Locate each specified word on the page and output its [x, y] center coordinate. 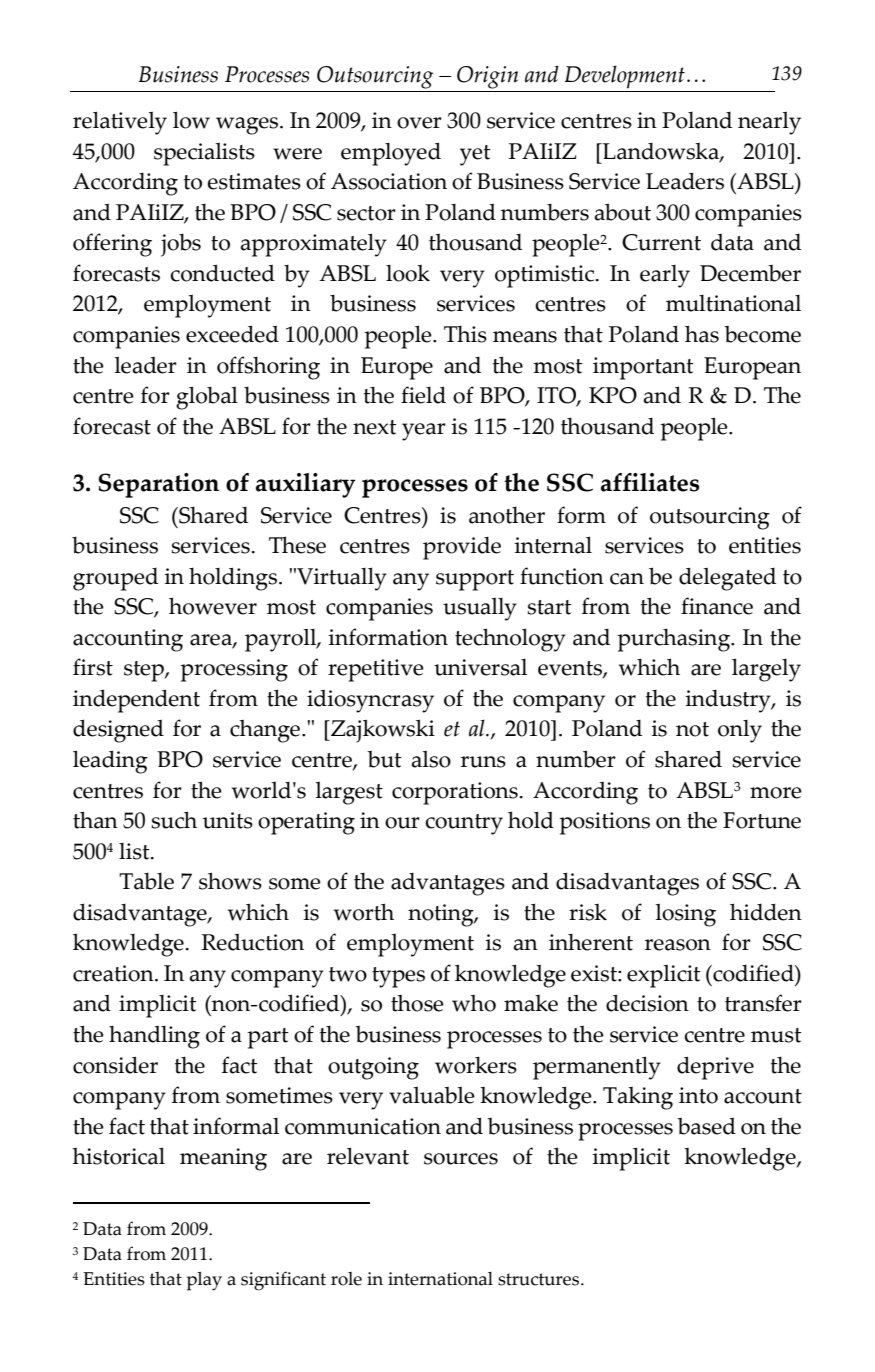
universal [480, 667]
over [419, 123]
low [191, 120]
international [440, 1279]
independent [136, 701]
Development [625, 77]
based [706, 1126]
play [204, 1281]
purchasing [674, 640]
